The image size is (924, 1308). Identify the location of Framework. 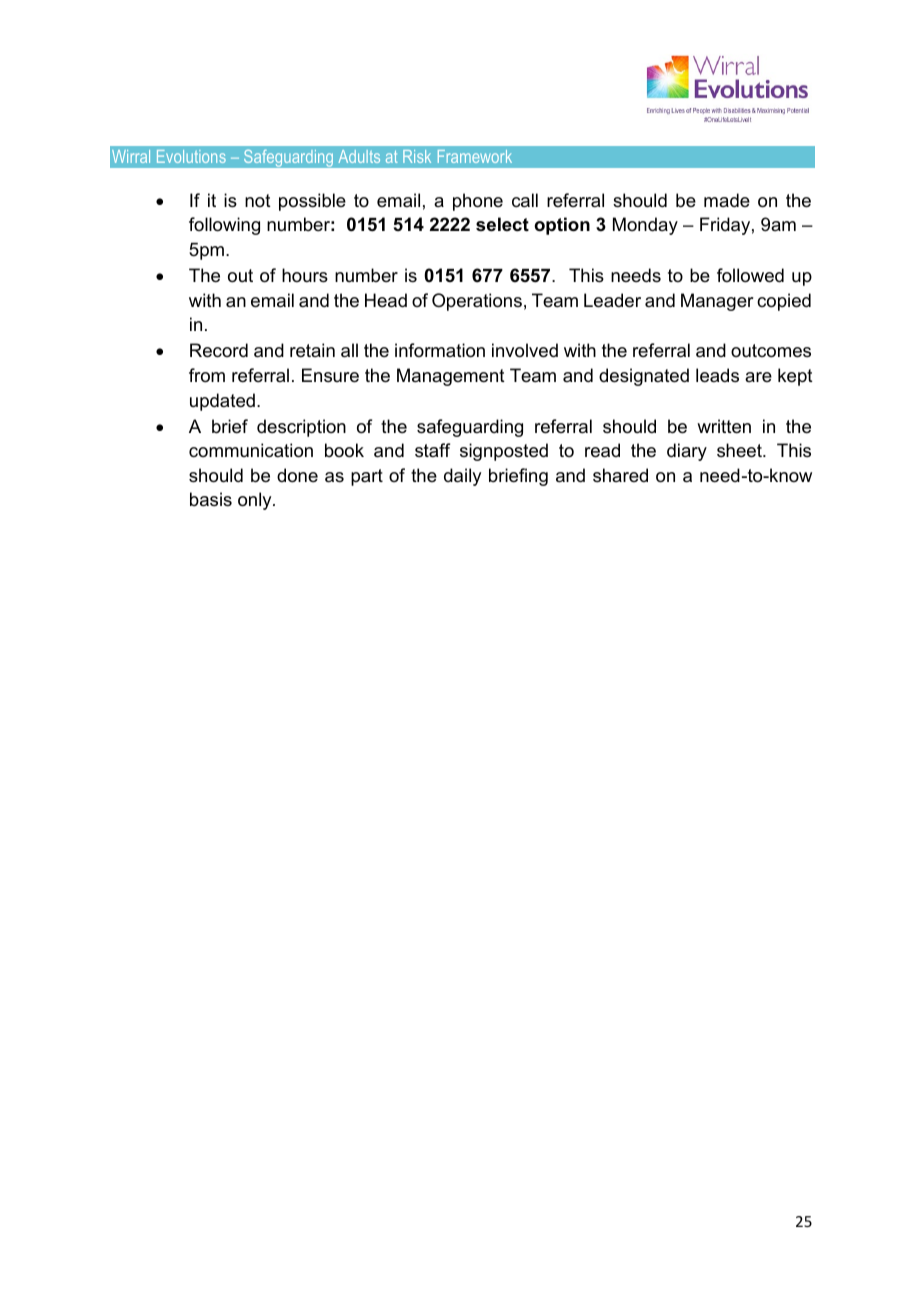
(475, 156).
